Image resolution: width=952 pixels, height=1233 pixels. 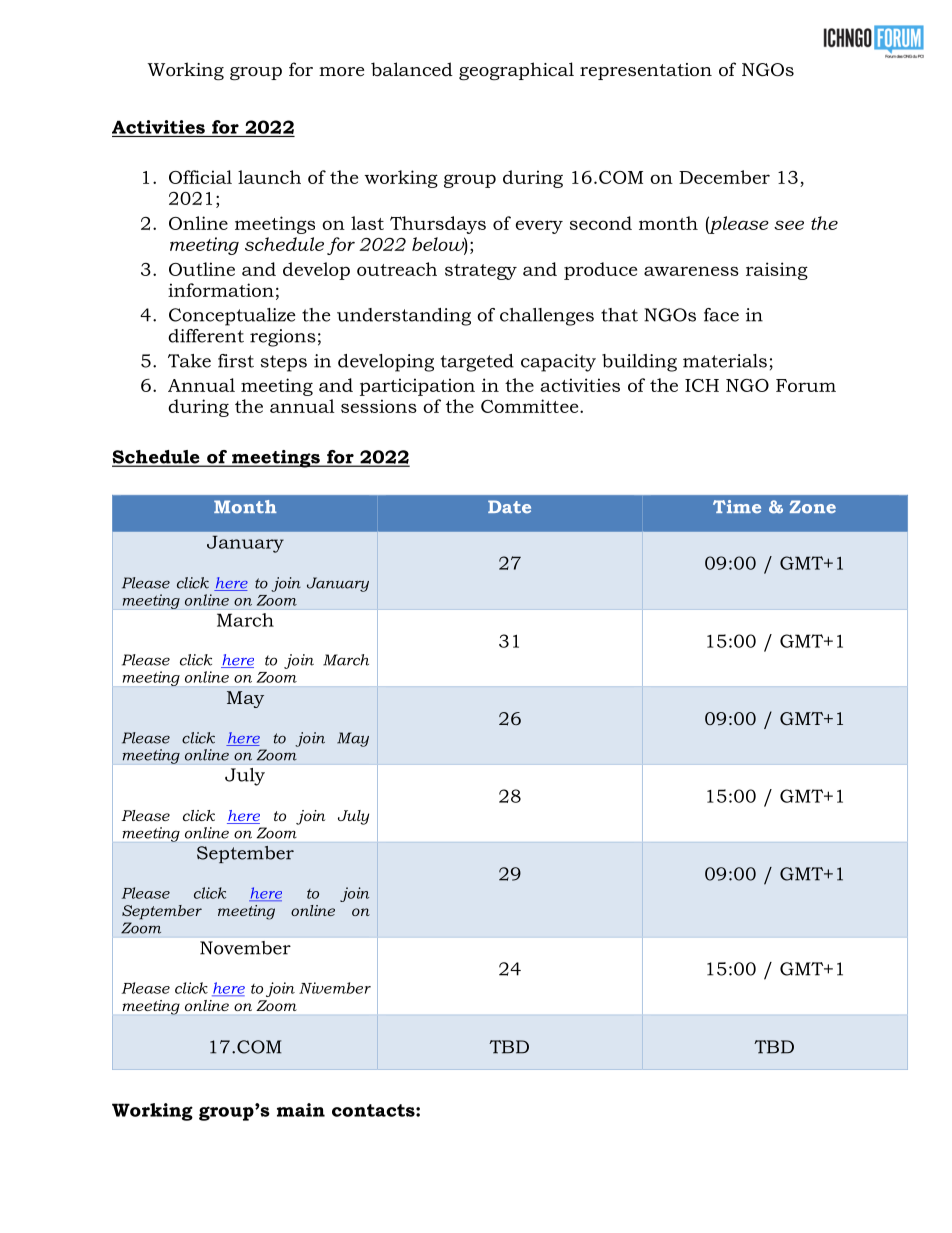 I want to click on geographical, so click(x=516, y=71).
